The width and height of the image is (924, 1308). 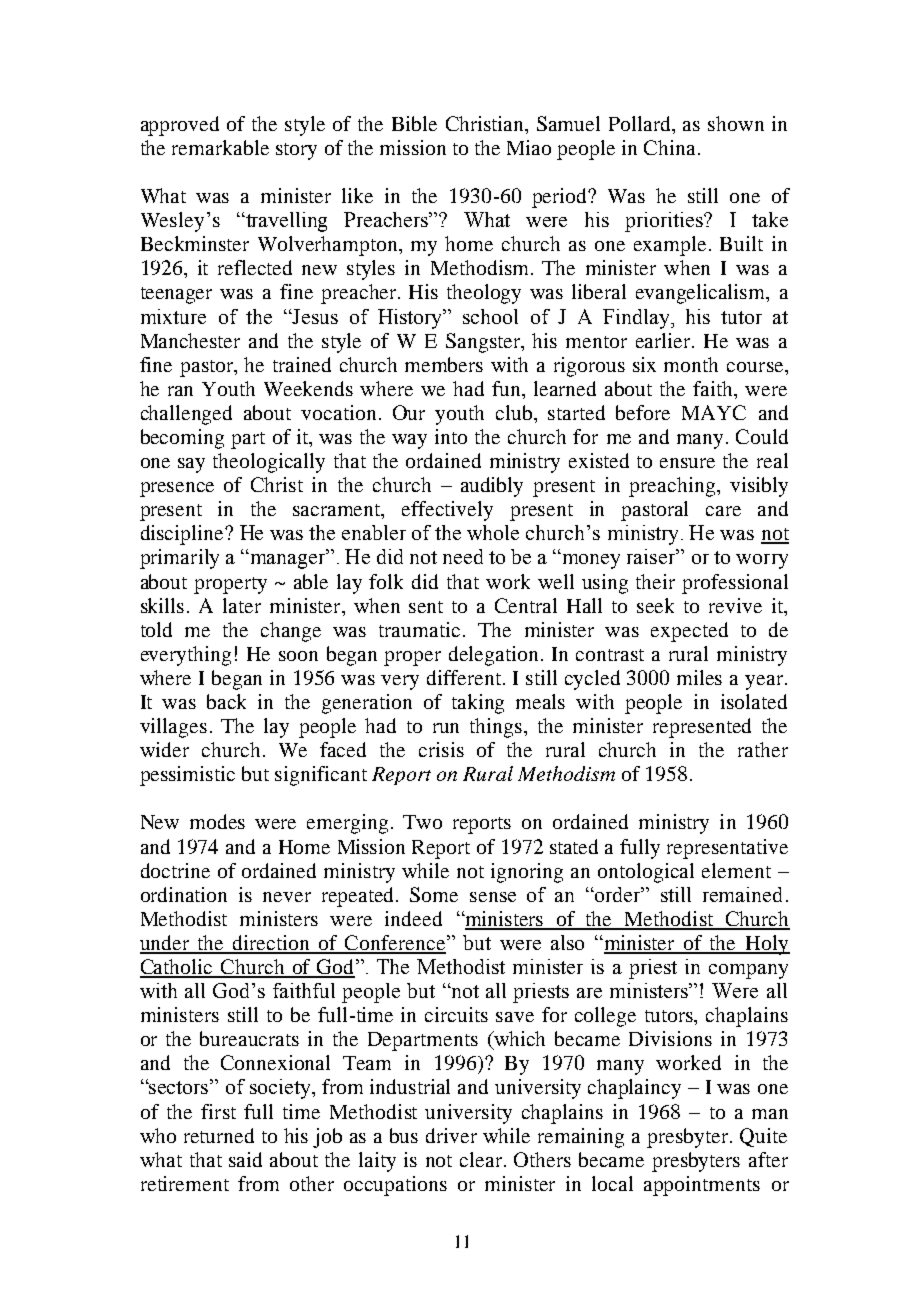 I want to click on ran, so click(x=180, y=391).
